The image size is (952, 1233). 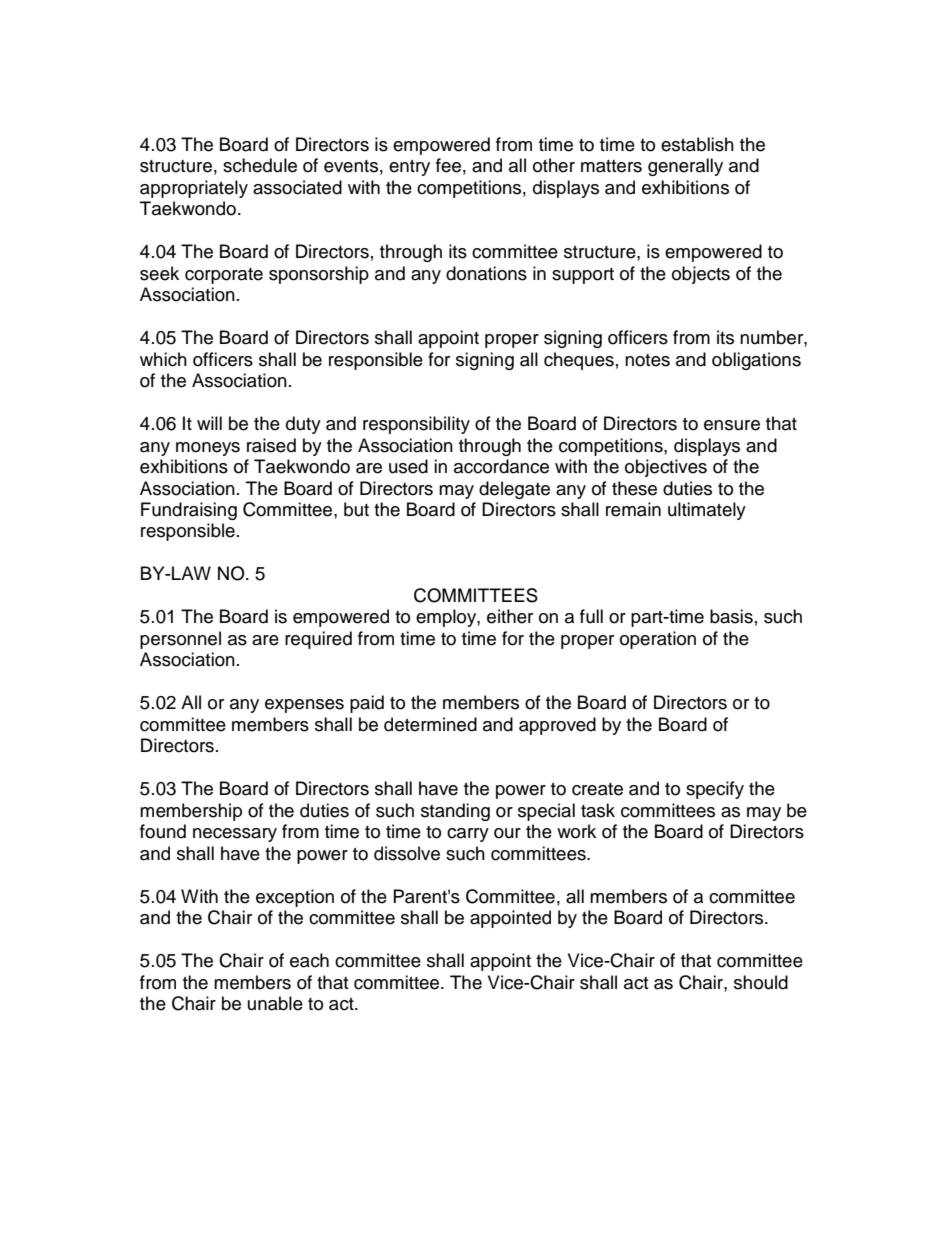 I want to click on unable, so click(x=275, y=1003).
